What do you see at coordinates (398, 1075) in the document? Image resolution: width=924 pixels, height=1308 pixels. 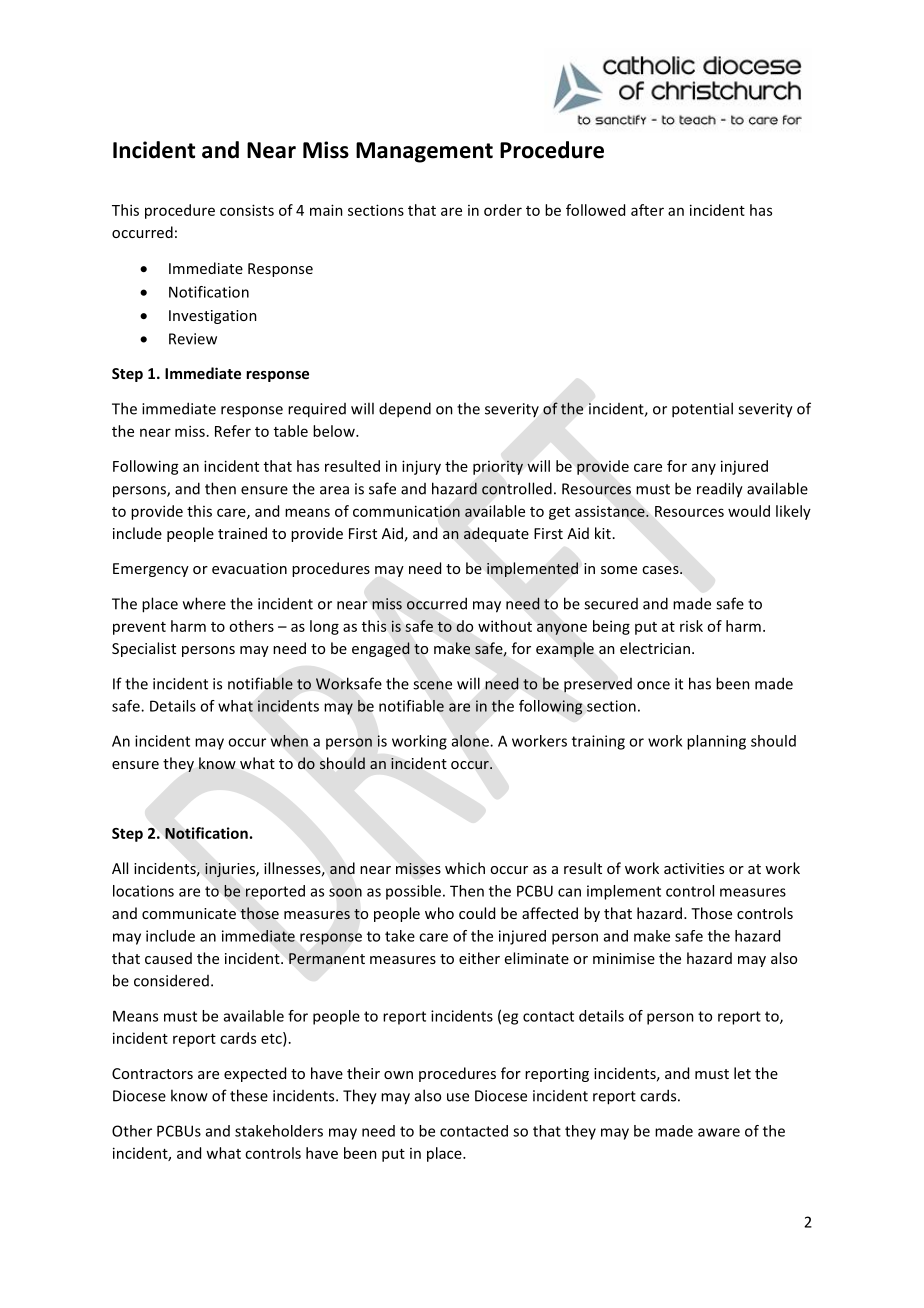 I see `own` at bounding box center [398, 1075].
